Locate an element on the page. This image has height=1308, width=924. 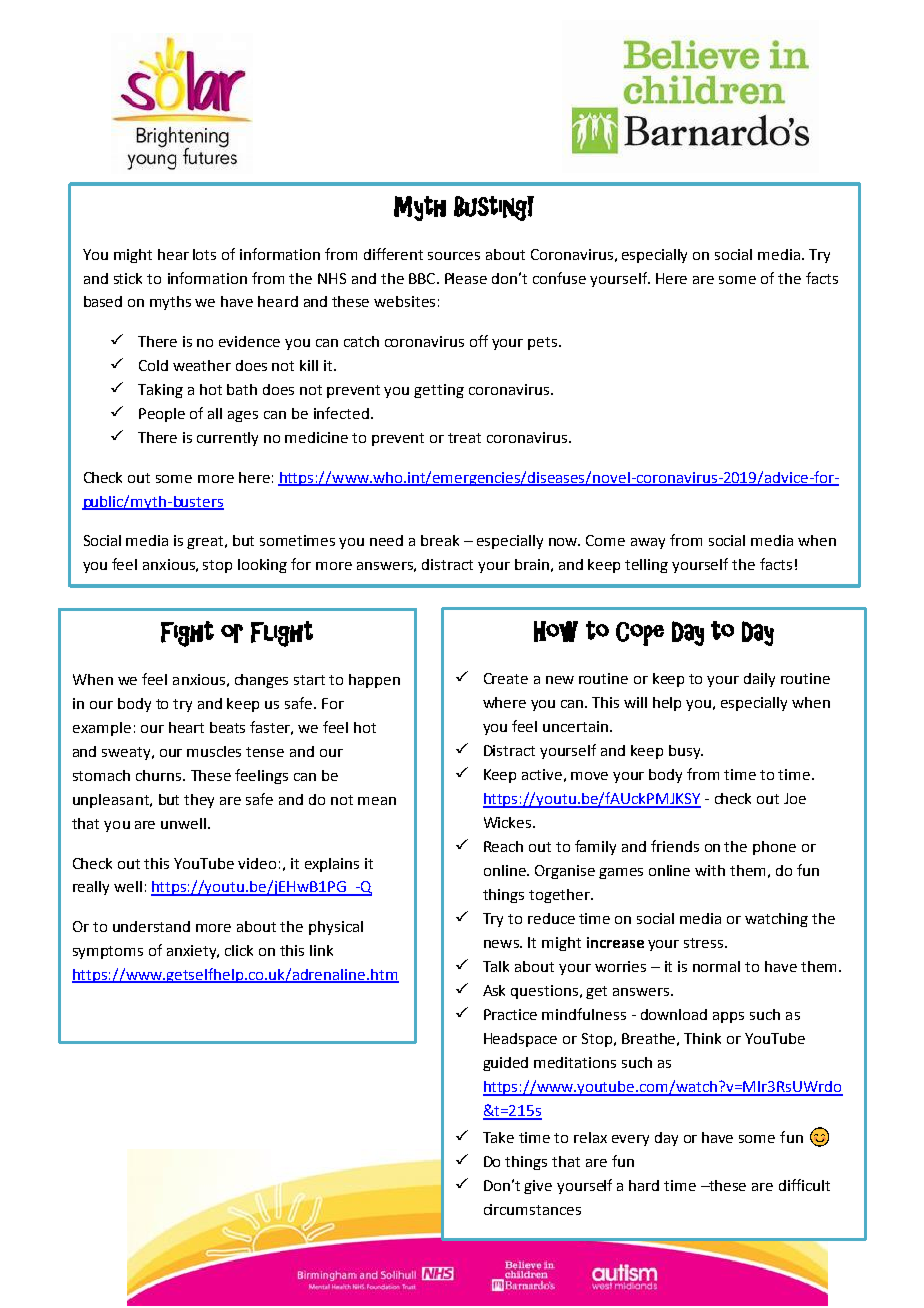
give is located at coordinates (538, 1187).
